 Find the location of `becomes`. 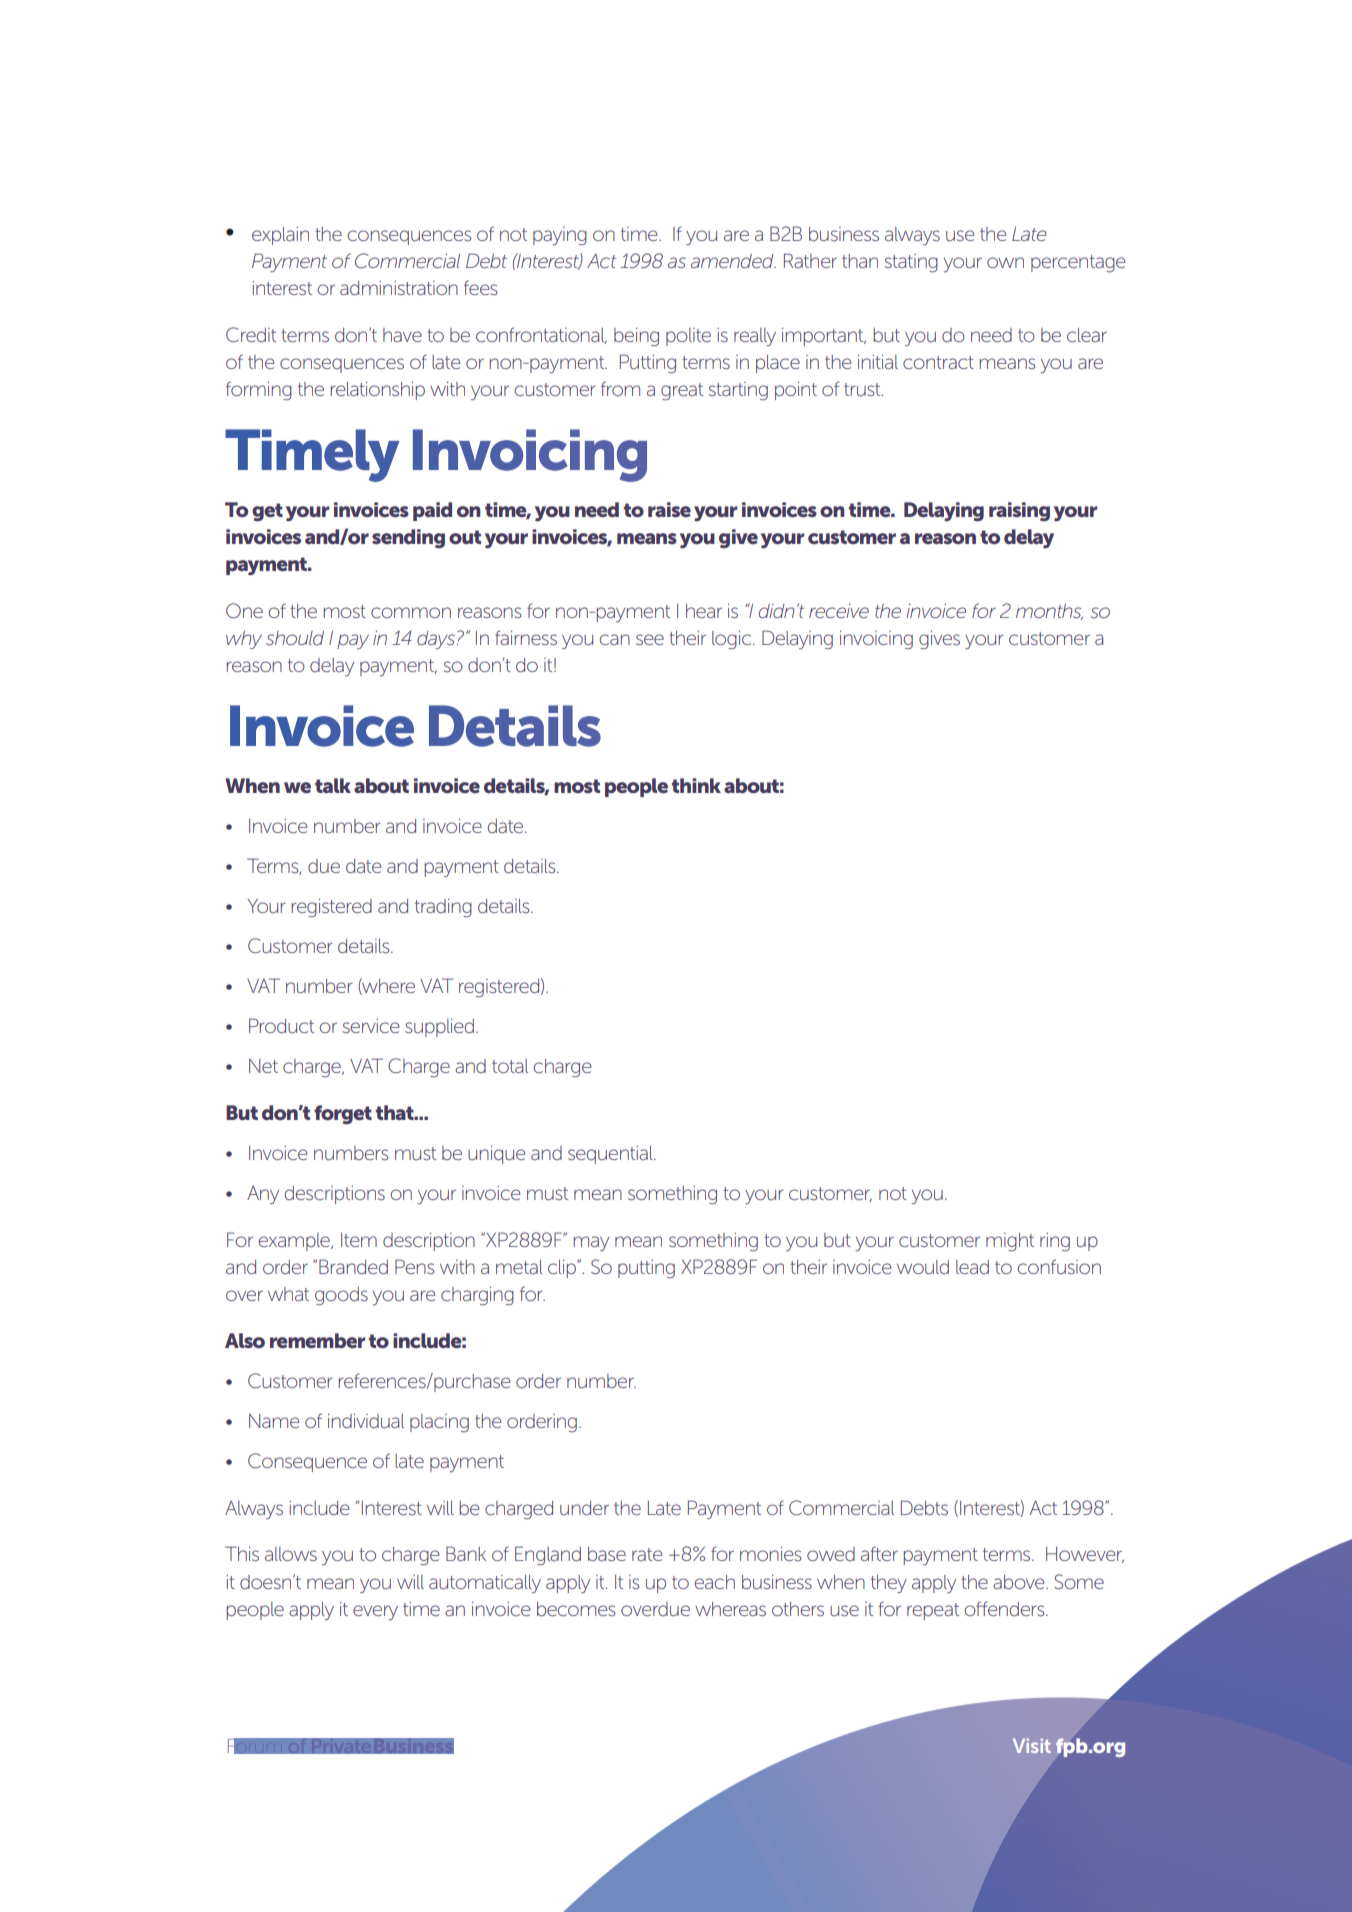

becomes is located at coordinates (576, 1609).
